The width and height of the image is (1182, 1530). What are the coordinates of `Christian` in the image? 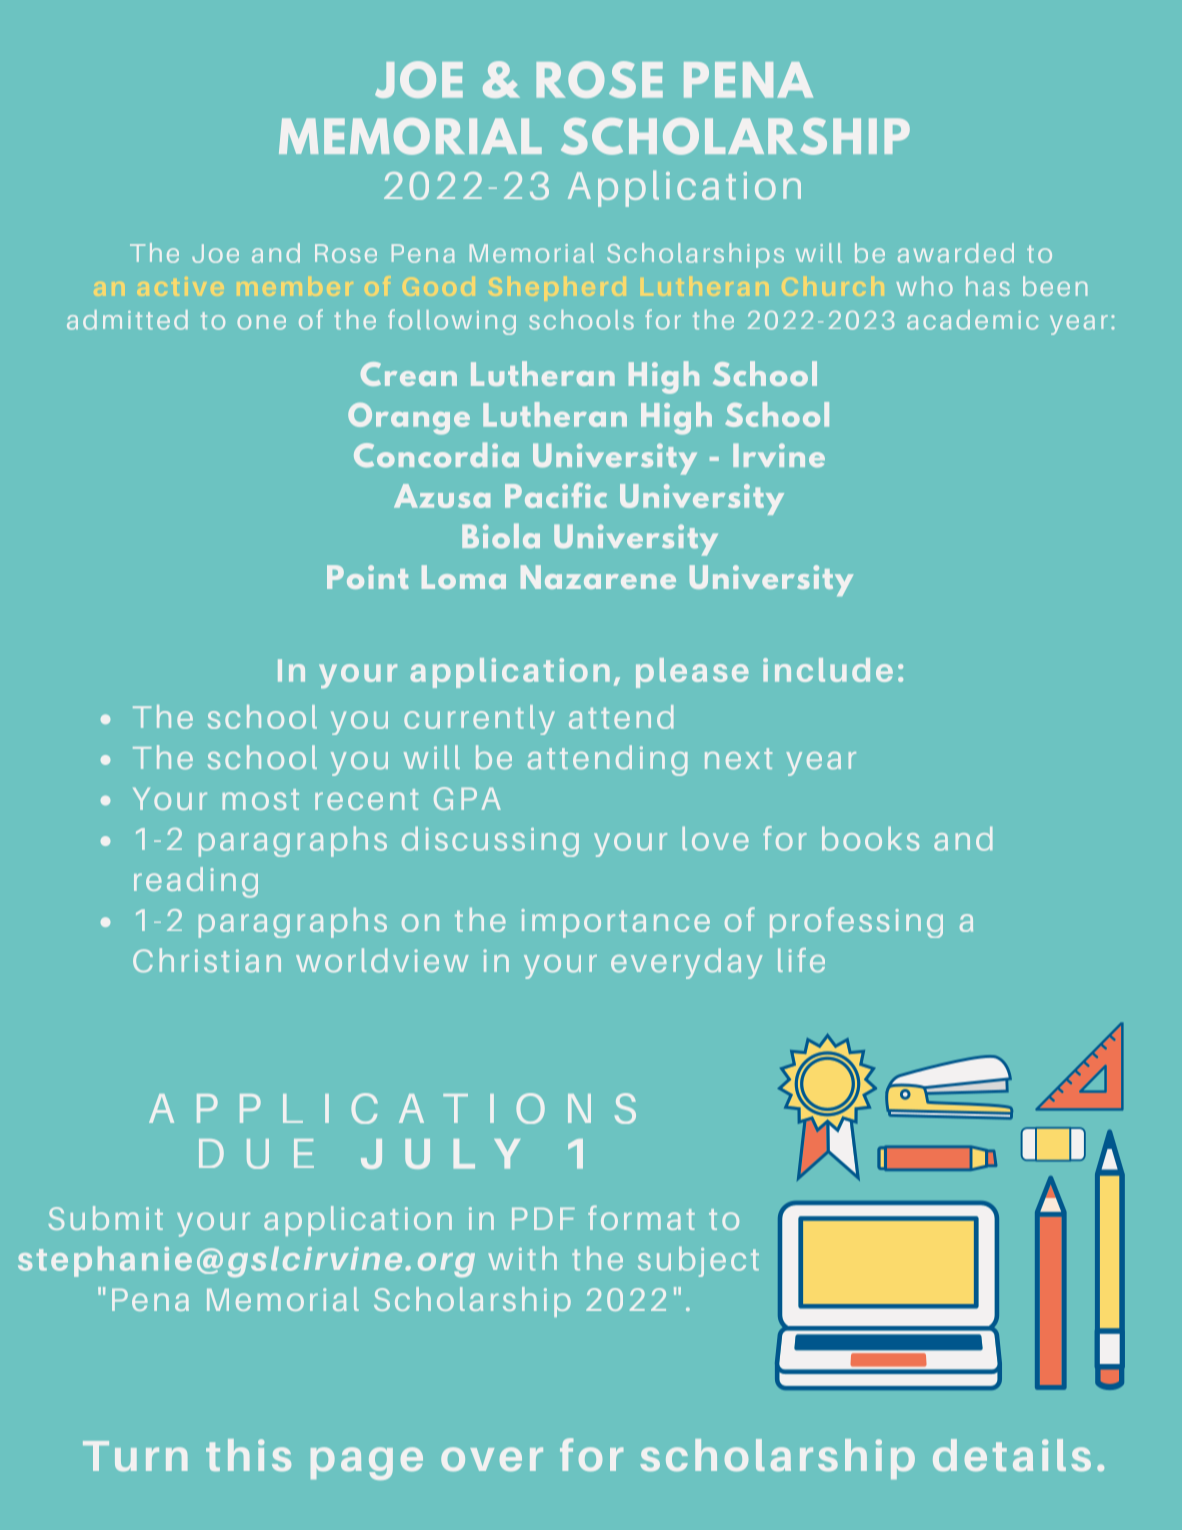 It's located at (207, 960).
